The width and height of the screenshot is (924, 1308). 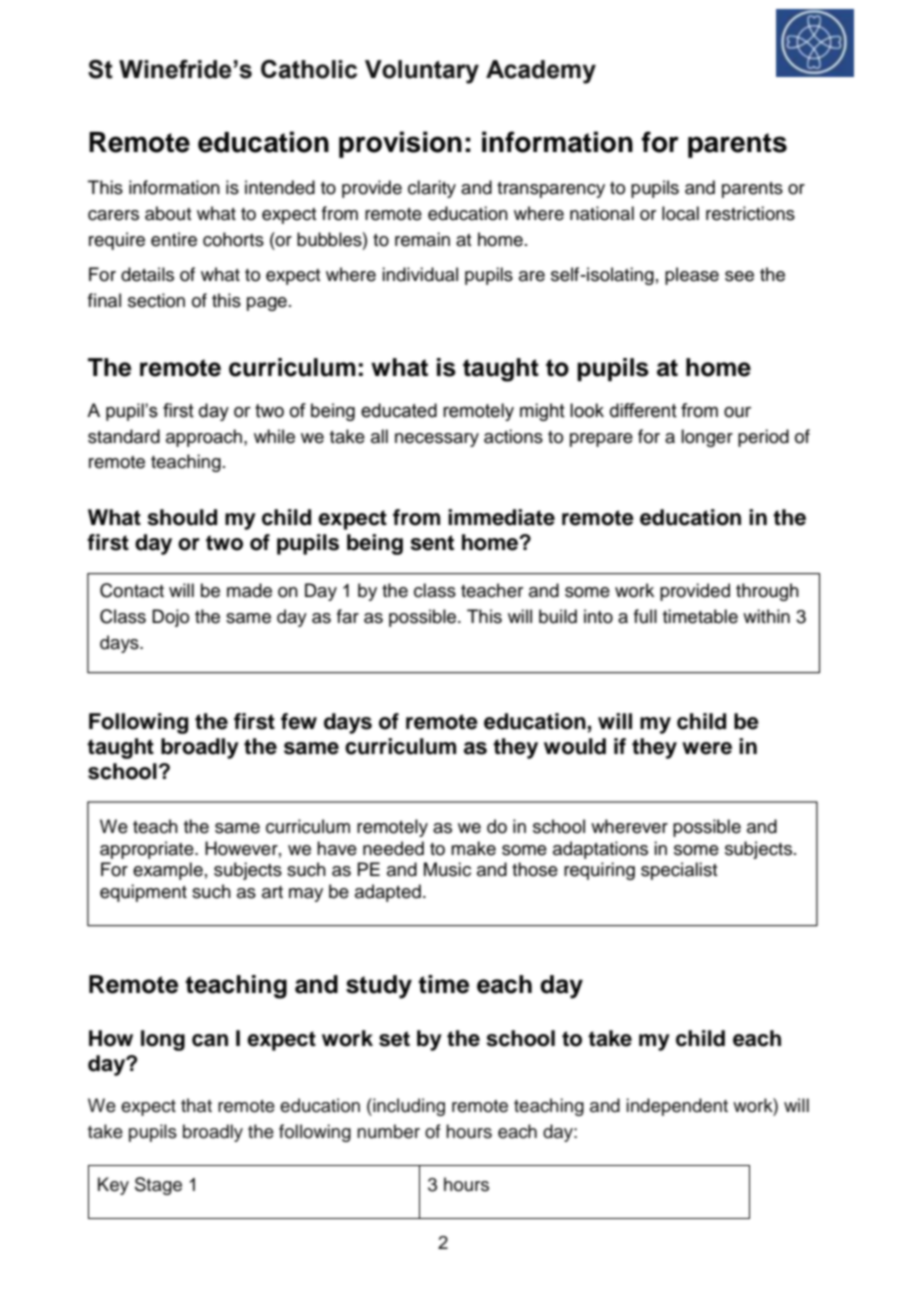 What do you see at coordinates (680, 213) in the screenshot?
I see `local` at bounding box center [680, 213].
